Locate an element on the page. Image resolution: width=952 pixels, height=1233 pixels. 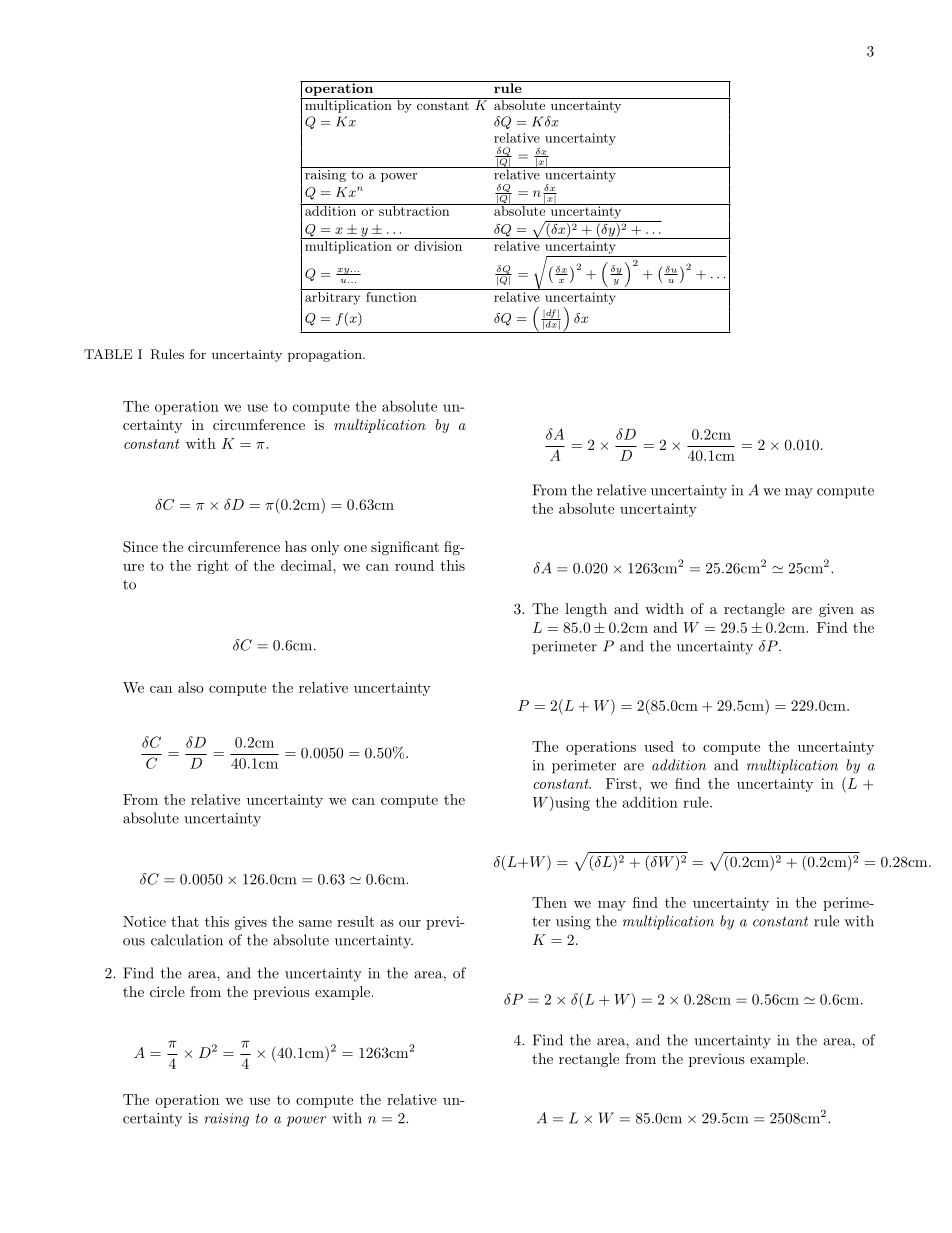
arbitrary is located at coordinates (332, 298).
